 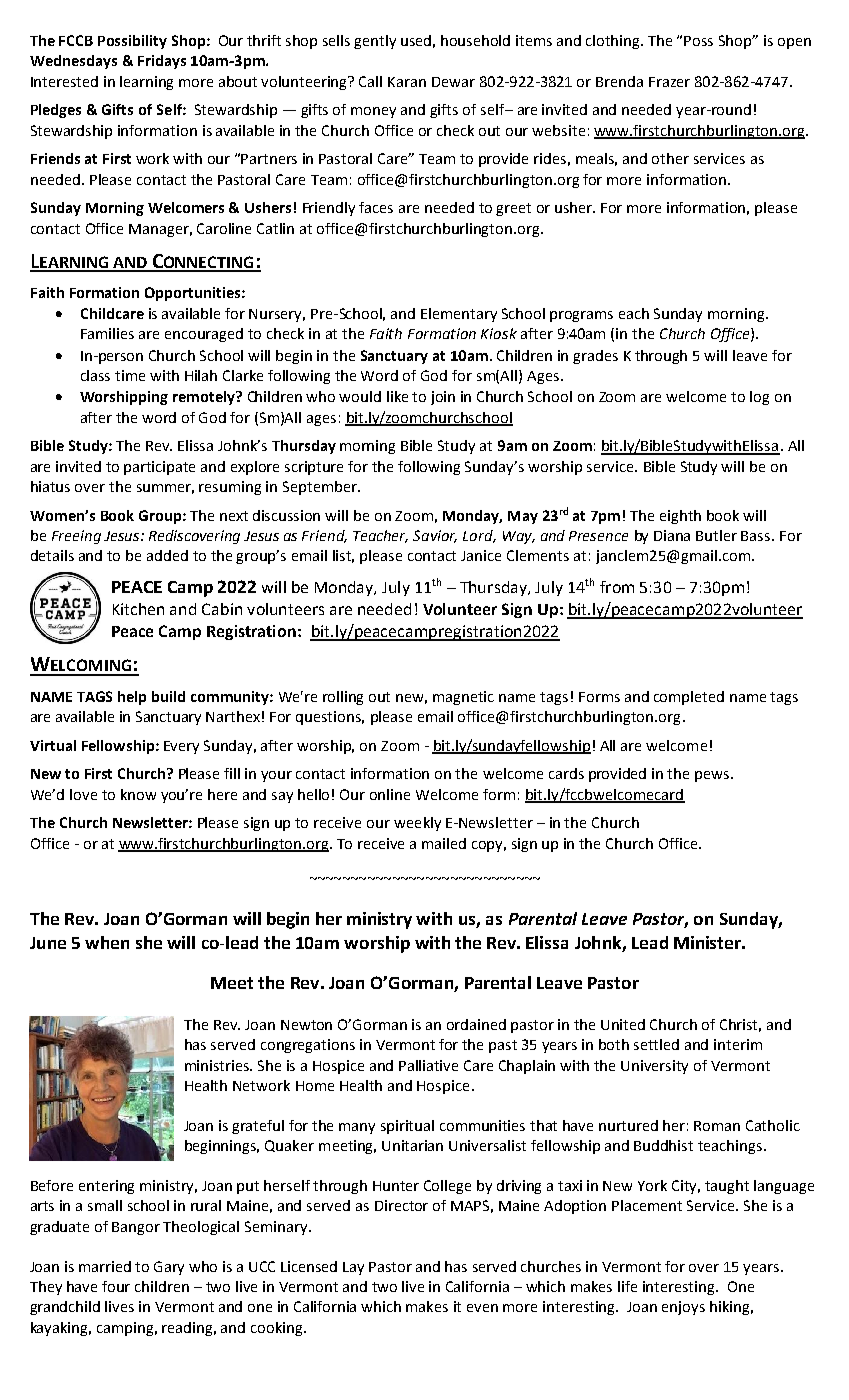 I want to click on help, so click(x=132, y=698).
